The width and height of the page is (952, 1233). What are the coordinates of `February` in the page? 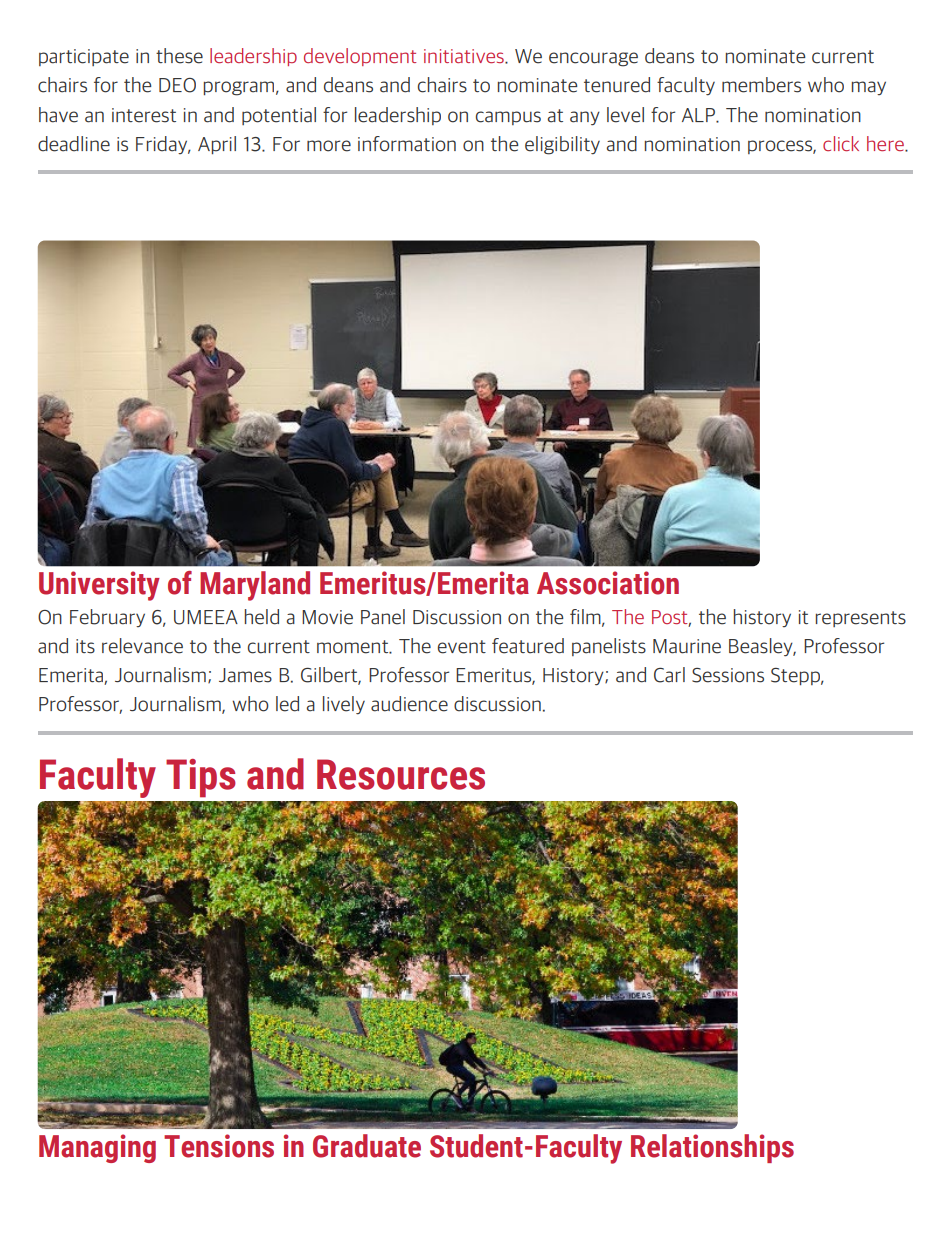 It's located at (107, 618).
